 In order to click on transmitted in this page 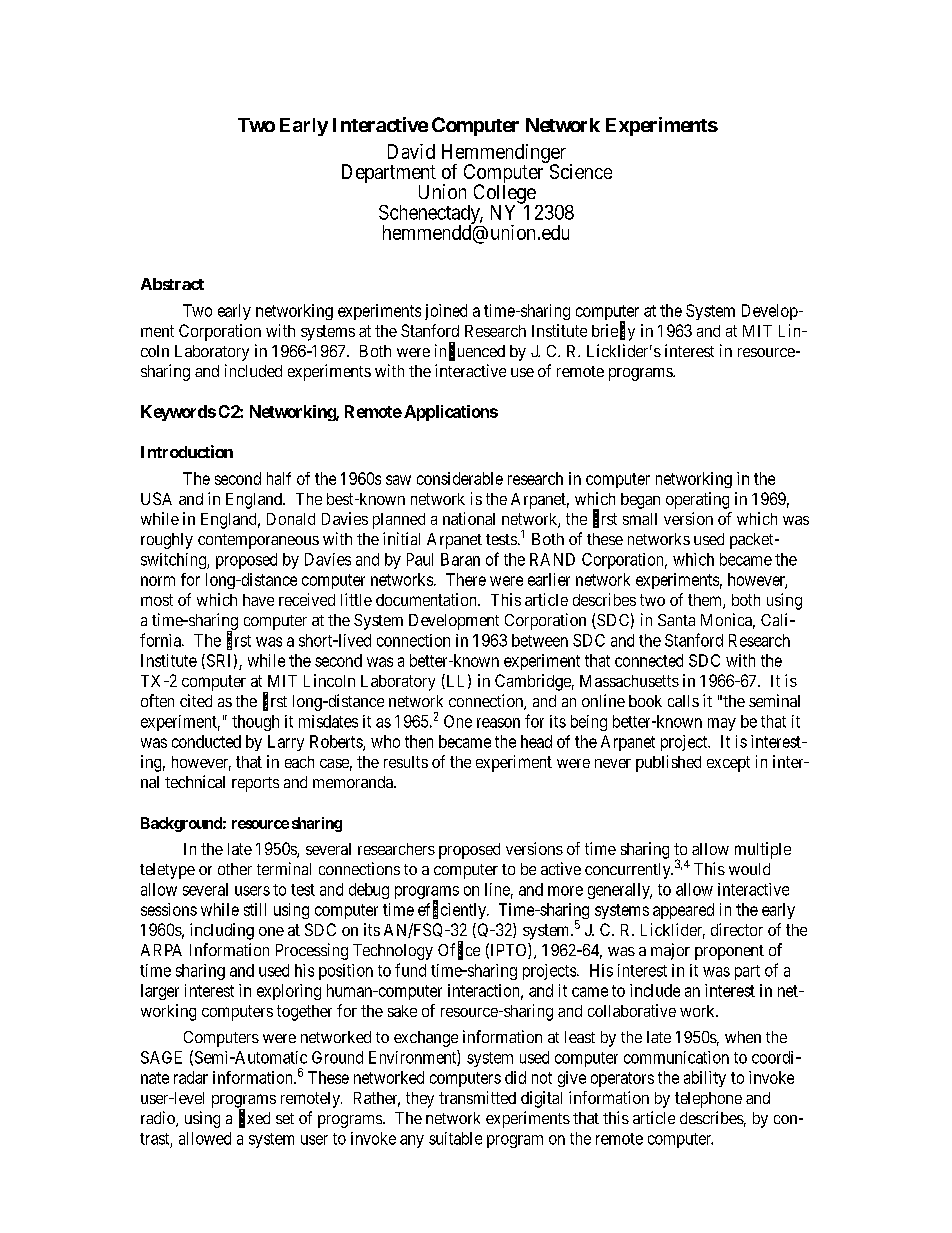, I will do `click(477, 1097)`.
